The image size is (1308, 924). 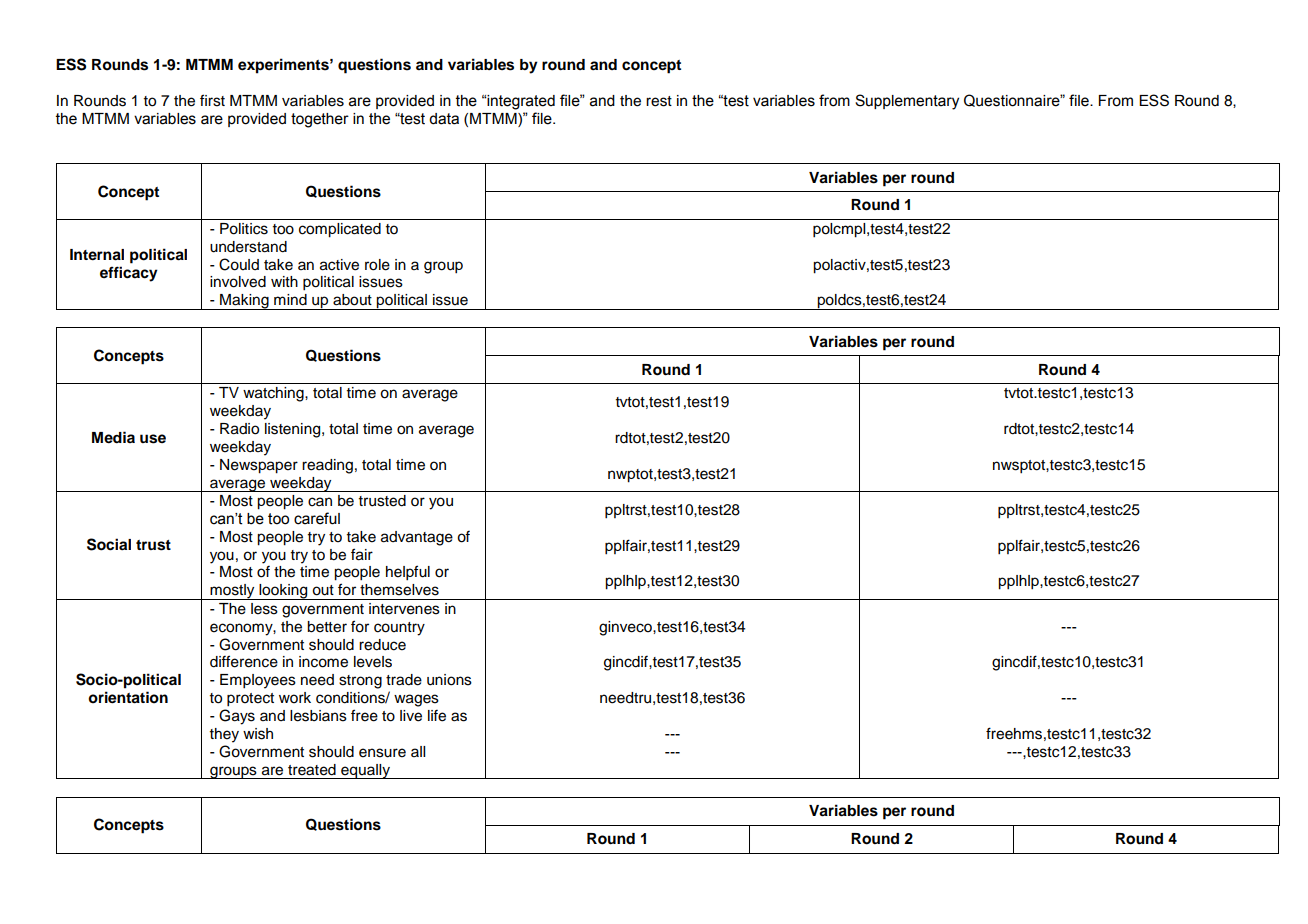 What do you see at coordinates (153, 439) in the image?
I see `use` at bounding box center [153, 439].
